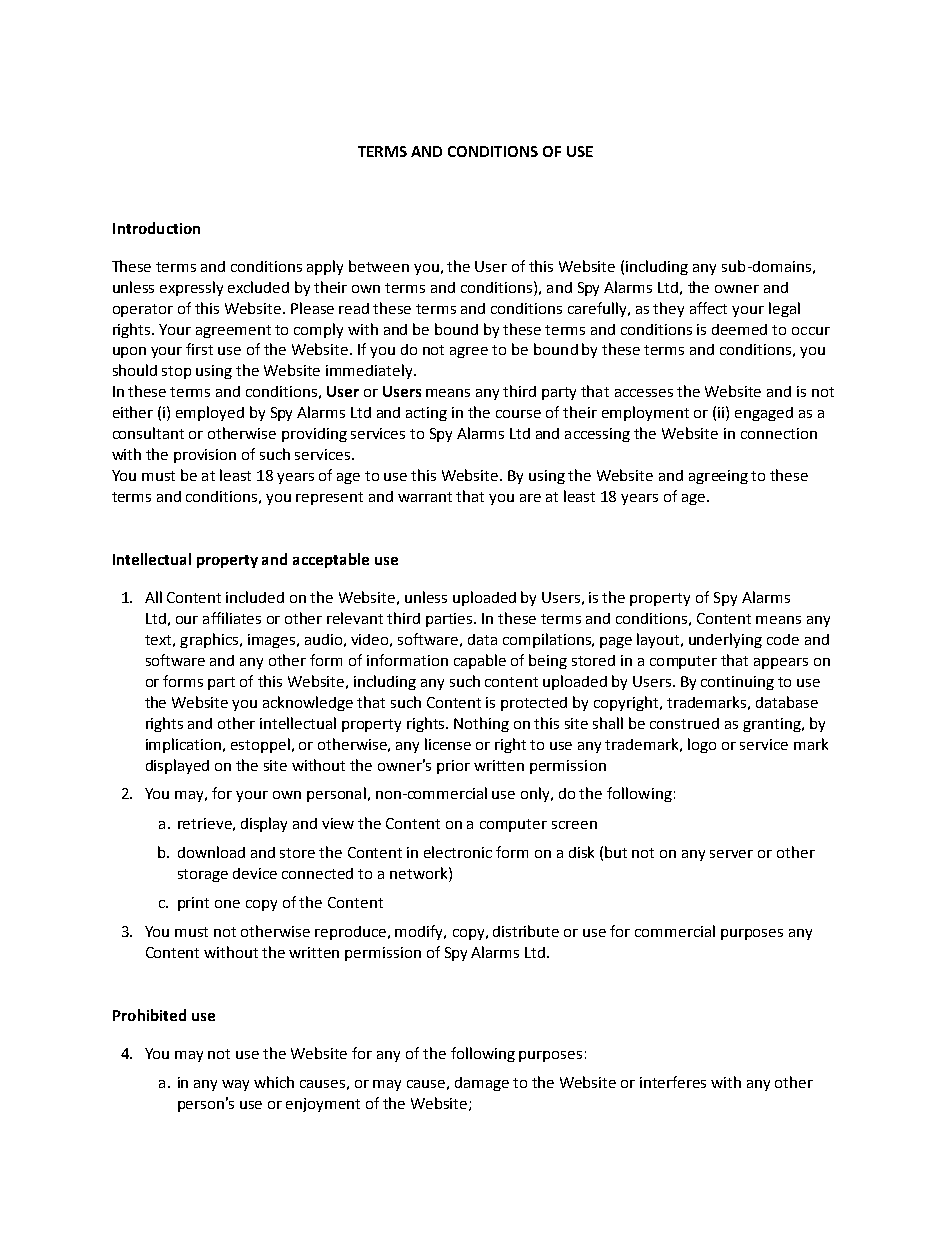 Image resolution: width=952 pixels, height=1233 pixels. I want to click on one, so click(227, 904).
